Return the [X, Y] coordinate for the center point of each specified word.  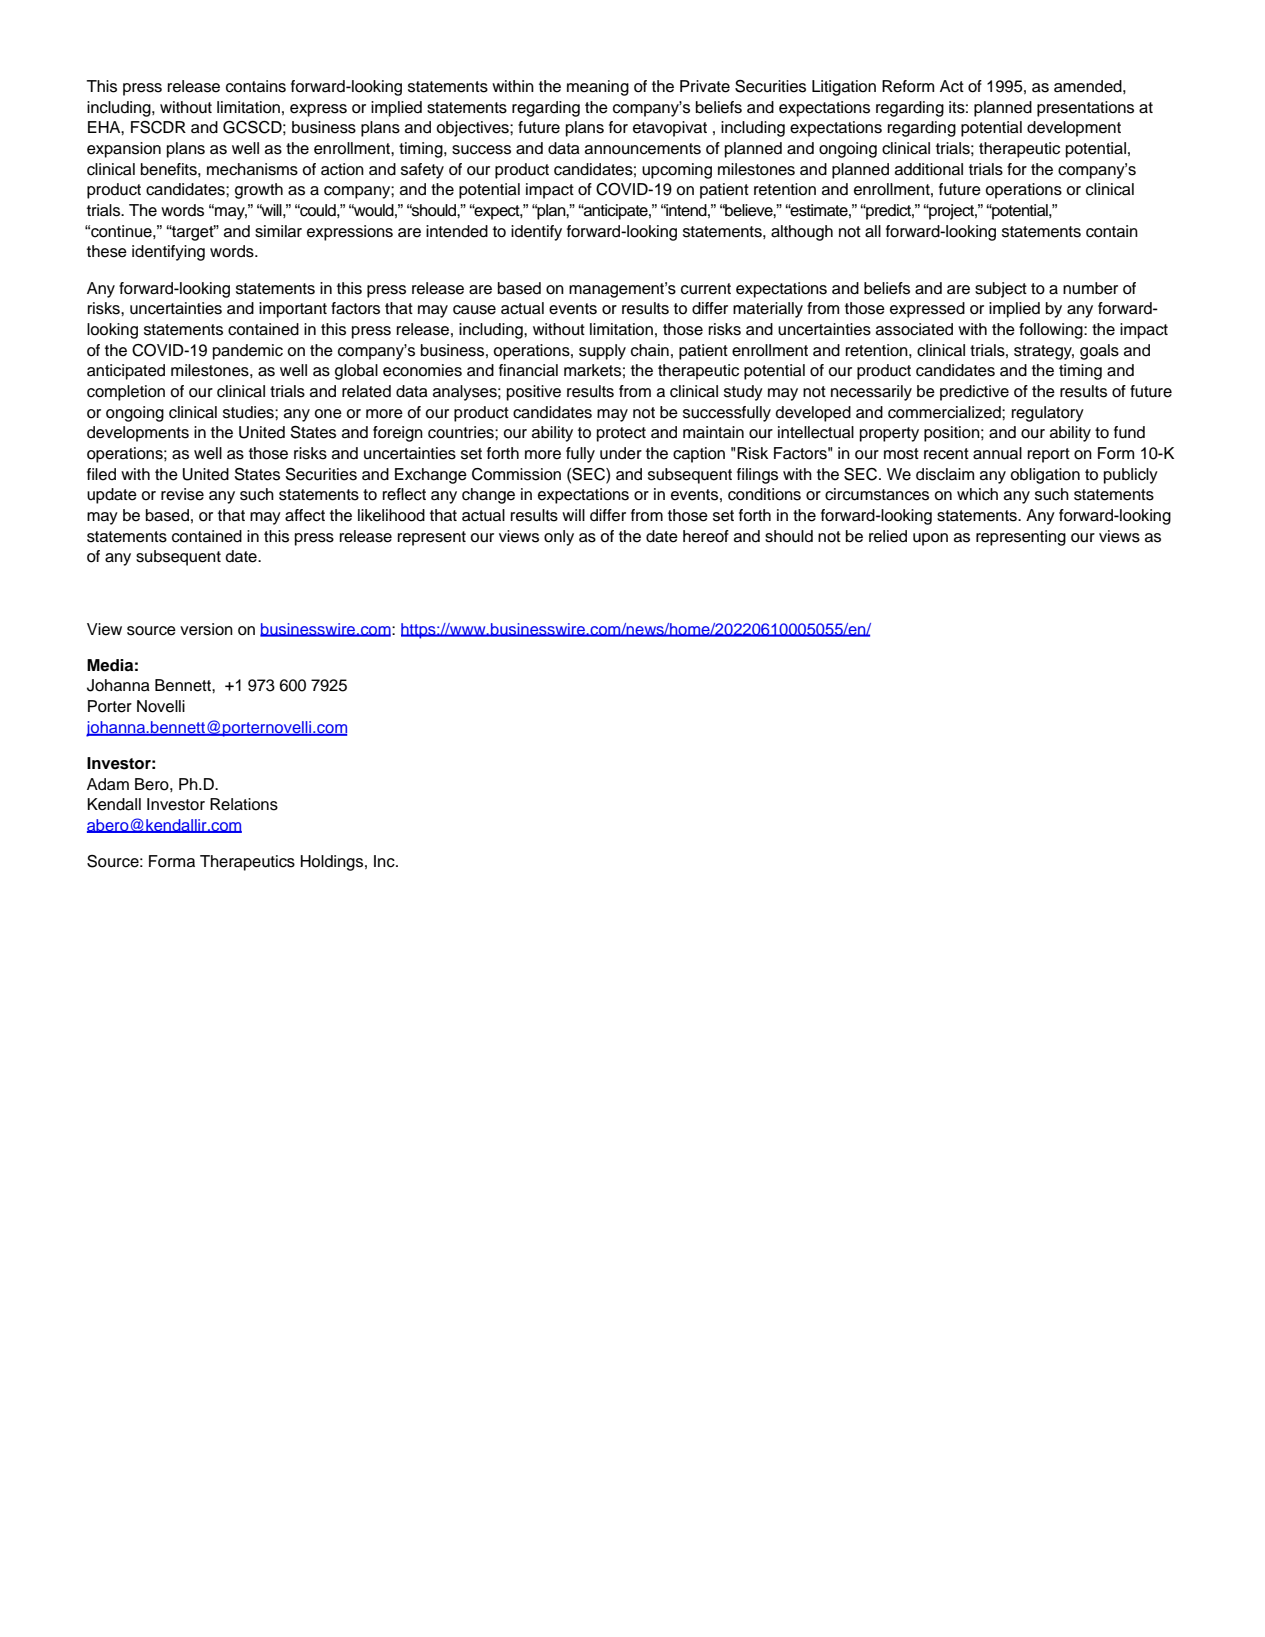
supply [602, 352]
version [206, 629]
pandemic [248, 352]
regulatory [1048, 414]
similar [278, 231]
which [977, 494]
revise [182, 494]
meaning [598, 88]
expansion [124, 150]
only [559, 538]
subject [1001, 290]
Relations [244, 804]
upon [930, 539]
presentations [1085, 109]
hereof [706, 536]
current [706, 289]
